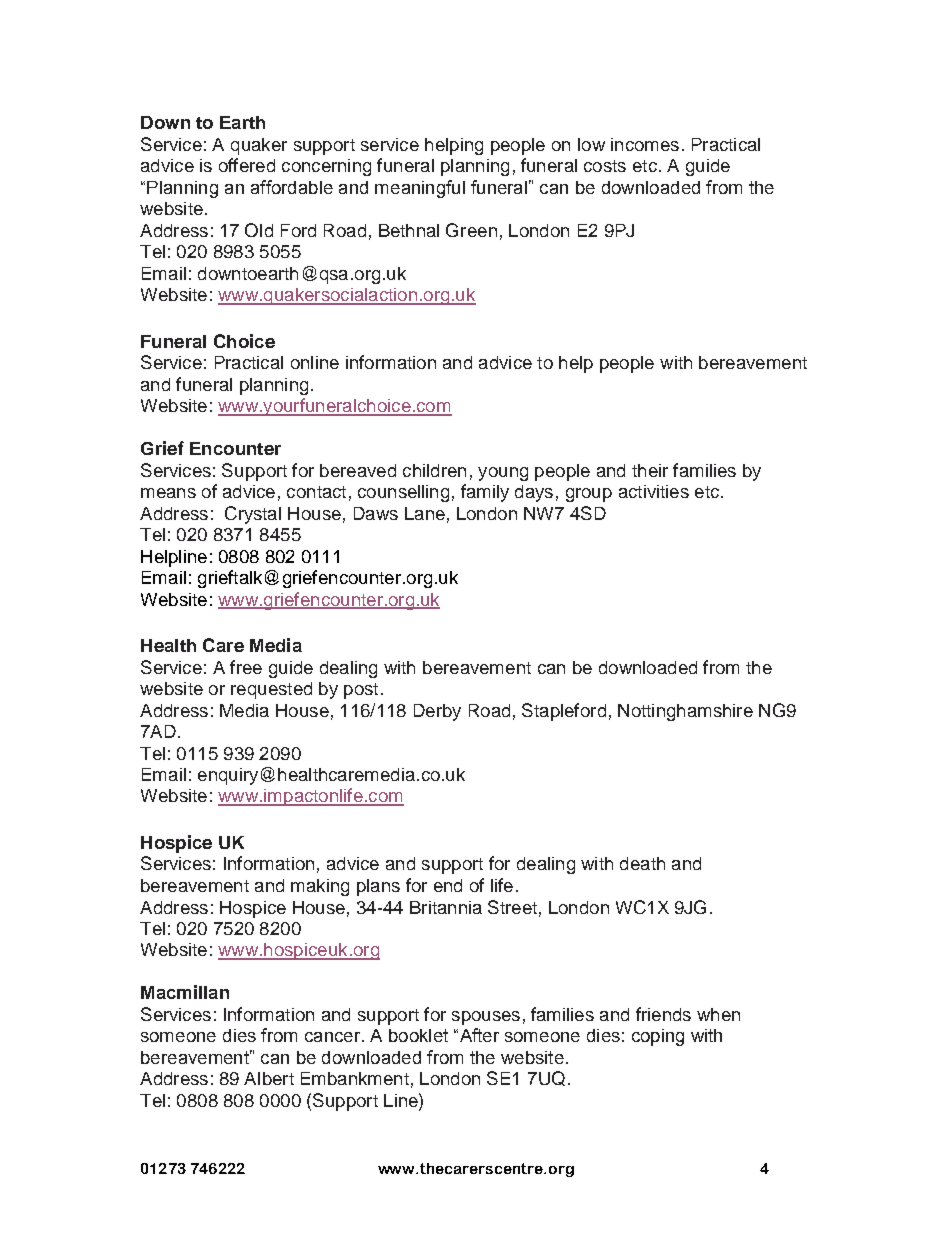 Image resolution: width=952 pixels, height=1233 pixels. Describe the element at coordinates (434, 470) in the image. I see `children` at that location.
